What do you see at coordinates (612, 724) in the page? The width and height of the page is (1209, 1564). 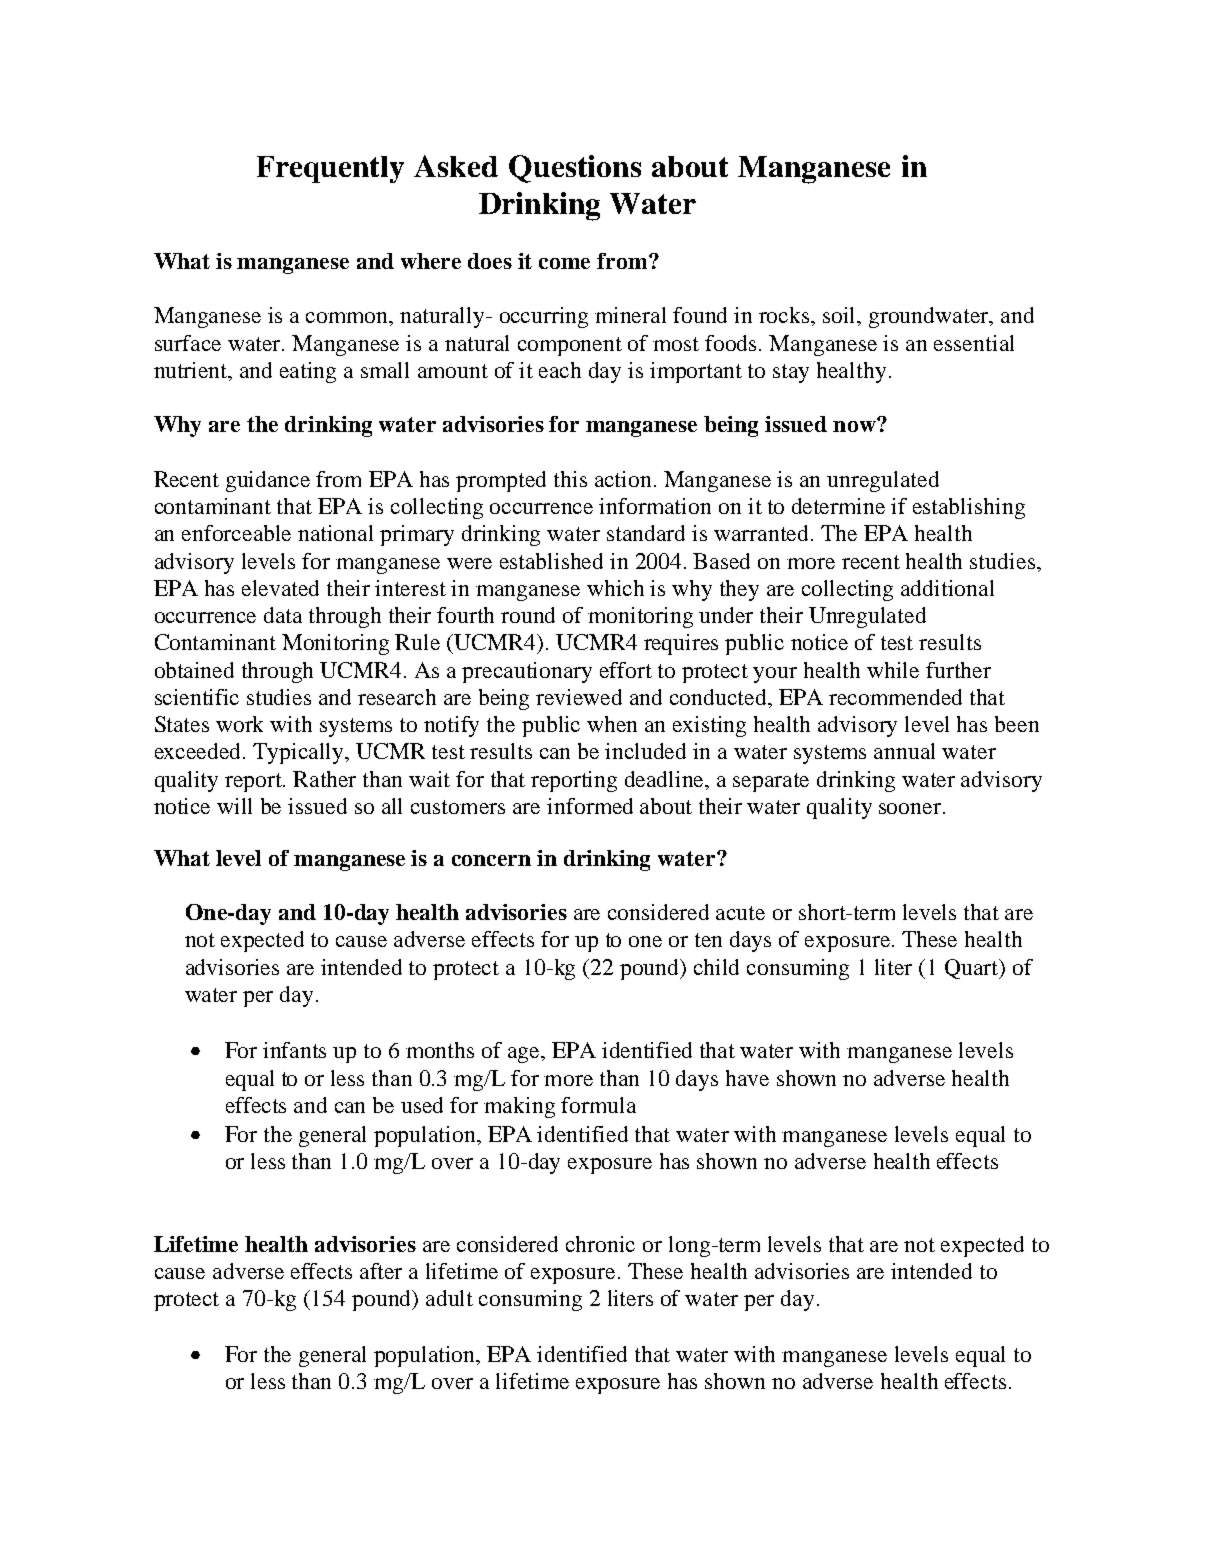 I see `when` at bounding box center [612, 724].
